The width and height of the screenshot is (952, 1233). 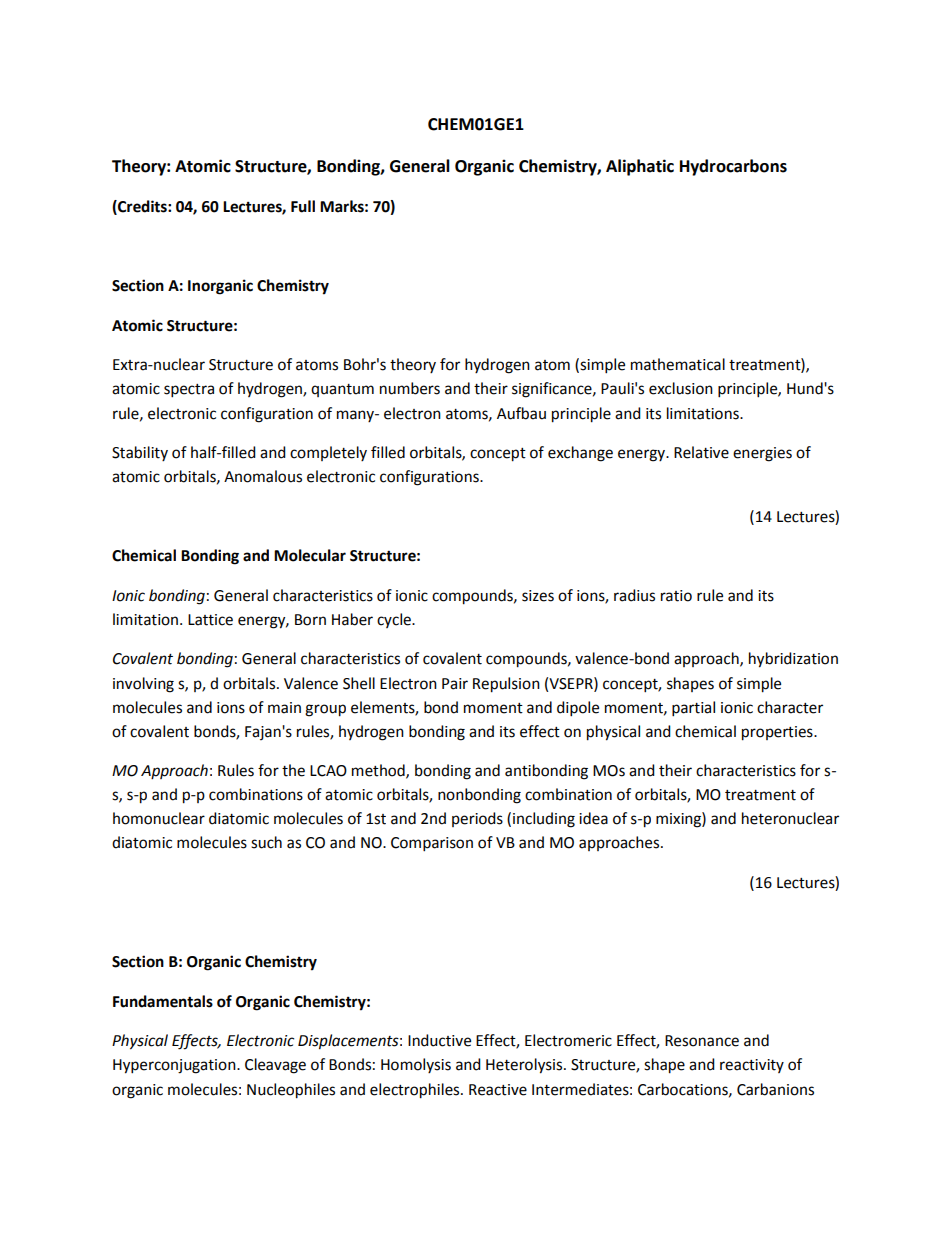 I want to click on properties, so click(x=778, y=733).
